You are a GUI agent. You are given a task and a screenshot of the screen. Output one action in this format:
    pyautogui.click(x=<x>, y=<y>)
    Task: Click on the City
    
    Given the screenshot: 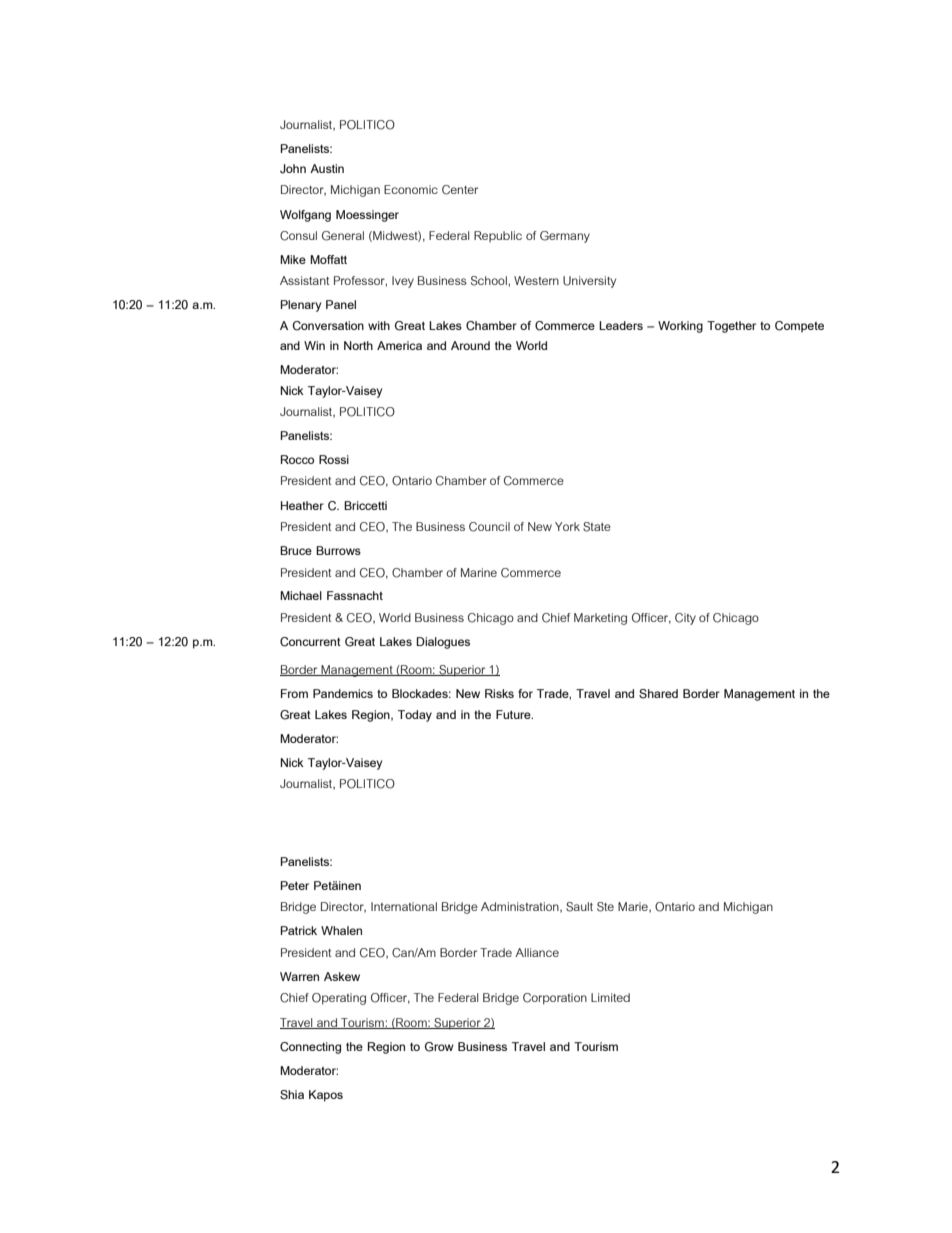 What is the action you would take?
    pyautogui.click(x=685, y=619)
